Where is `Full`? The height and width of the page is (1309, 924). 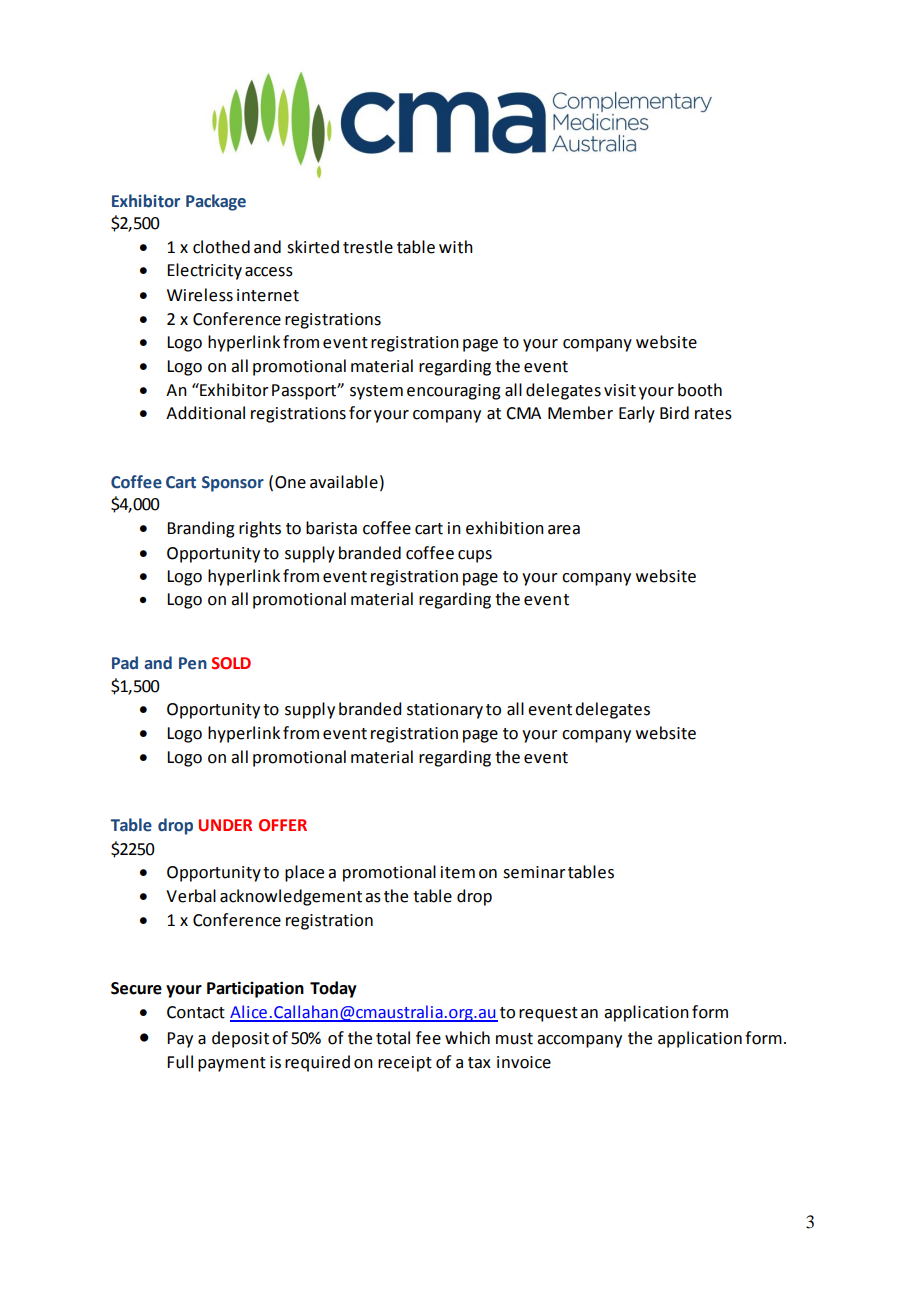 Full is located at coordinates (180, 1062).
